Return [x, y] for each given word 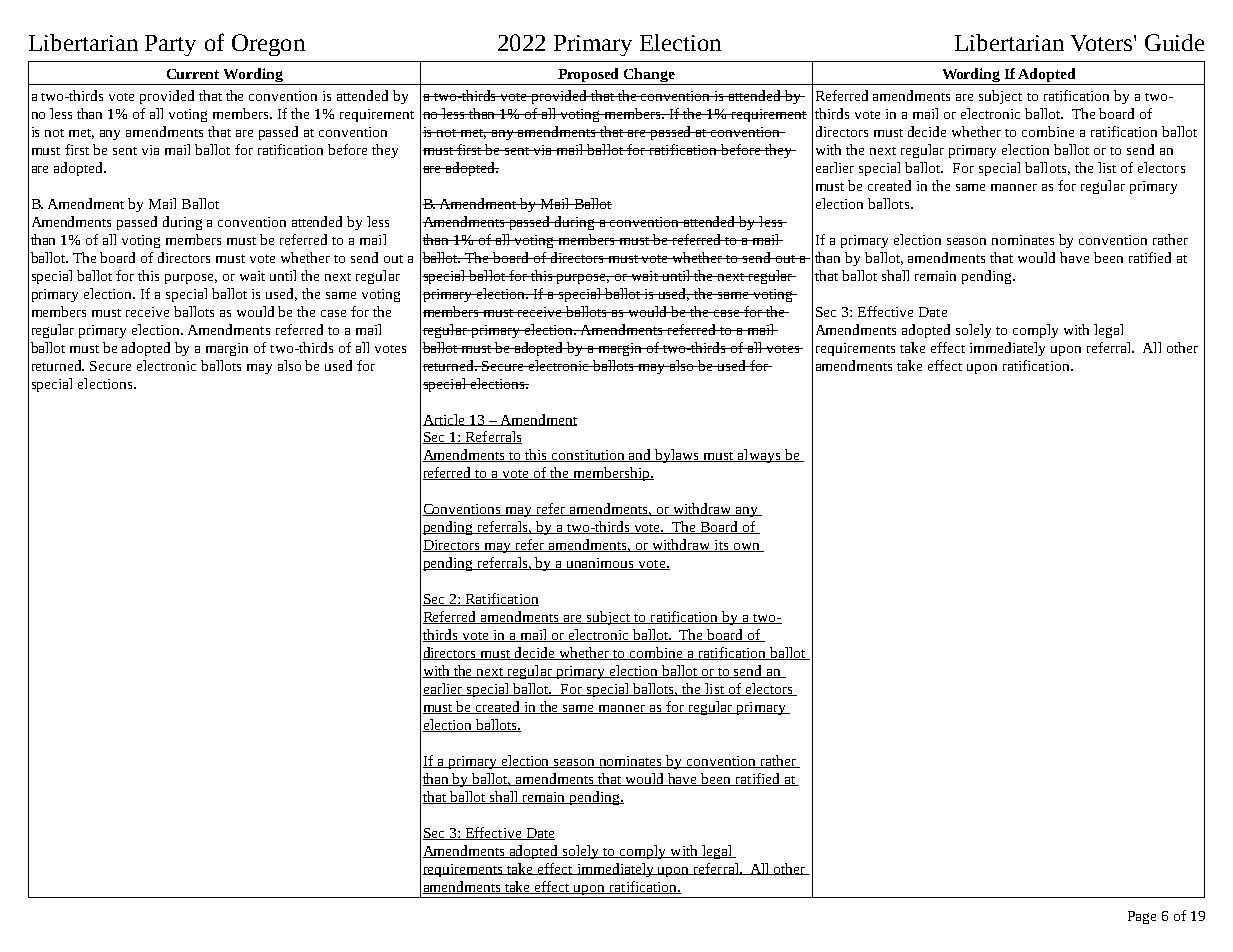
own [746, 547]
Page [1142, 917]
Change [649, 75]
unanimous [600, 564]
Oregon [268, 45]
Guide [1174, 42]
